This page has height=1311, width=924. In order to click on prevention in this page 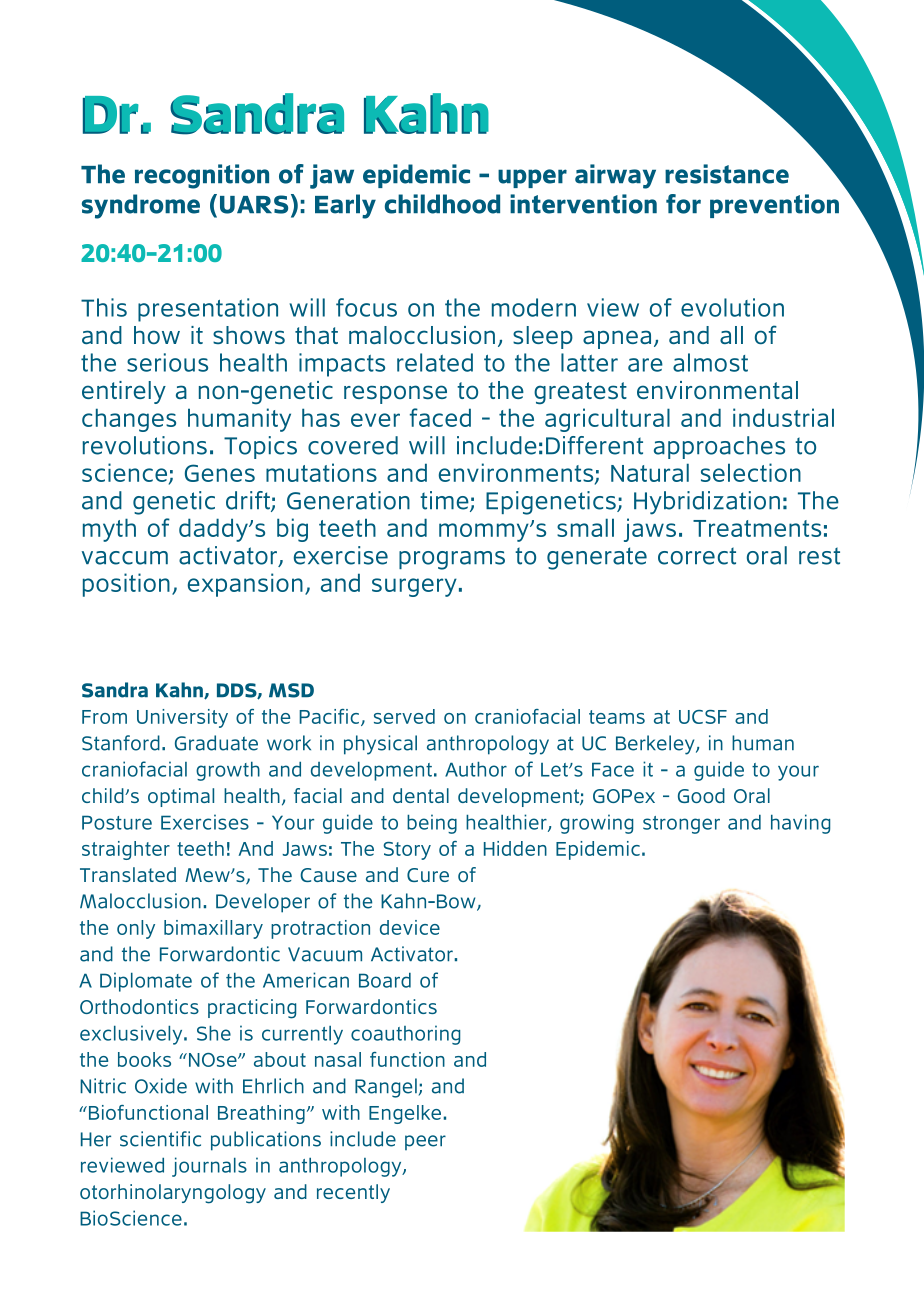, I will do `click(774, 206)`.
